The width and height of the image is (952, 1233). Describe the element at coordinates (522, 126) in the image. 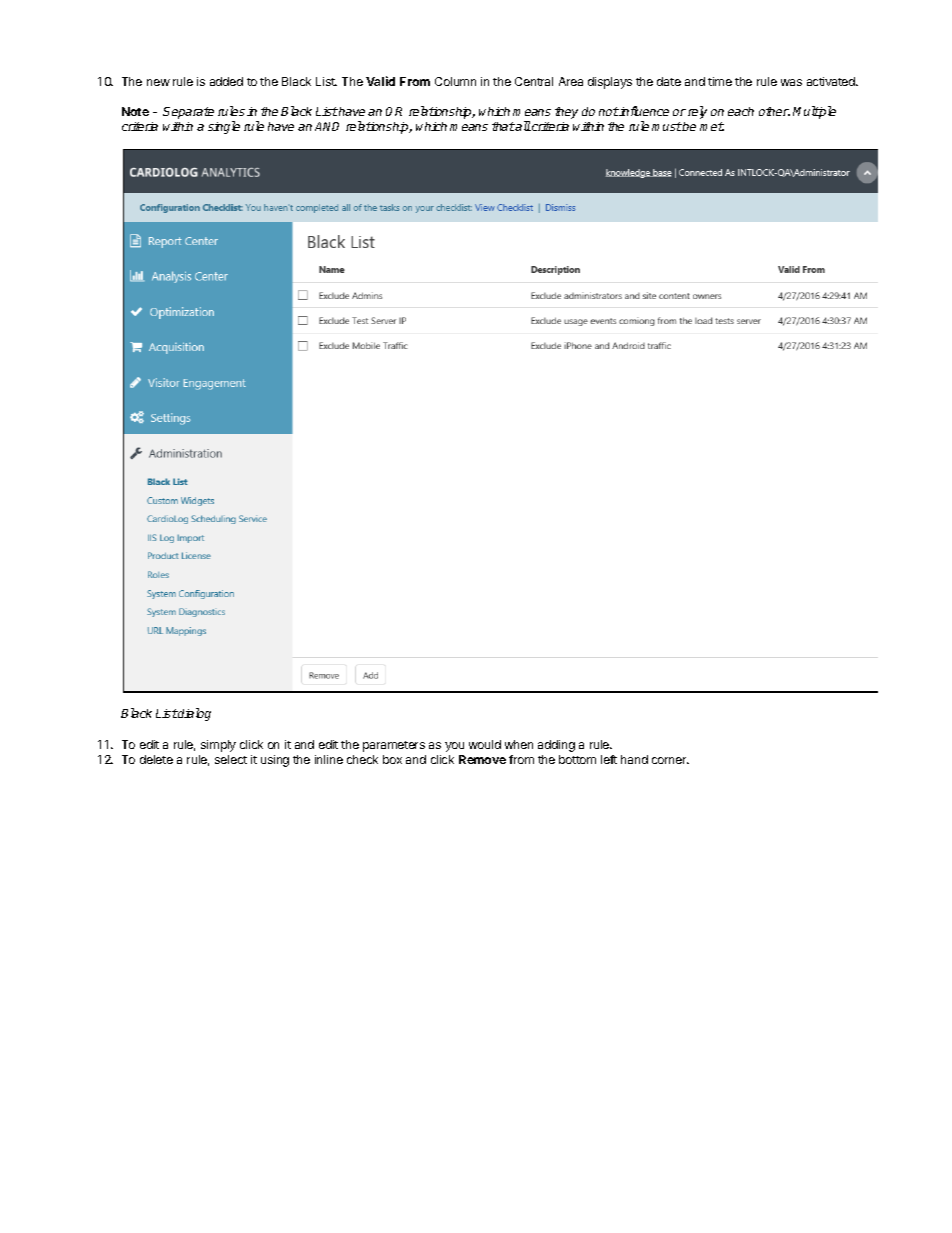

I see `all` at that location.
